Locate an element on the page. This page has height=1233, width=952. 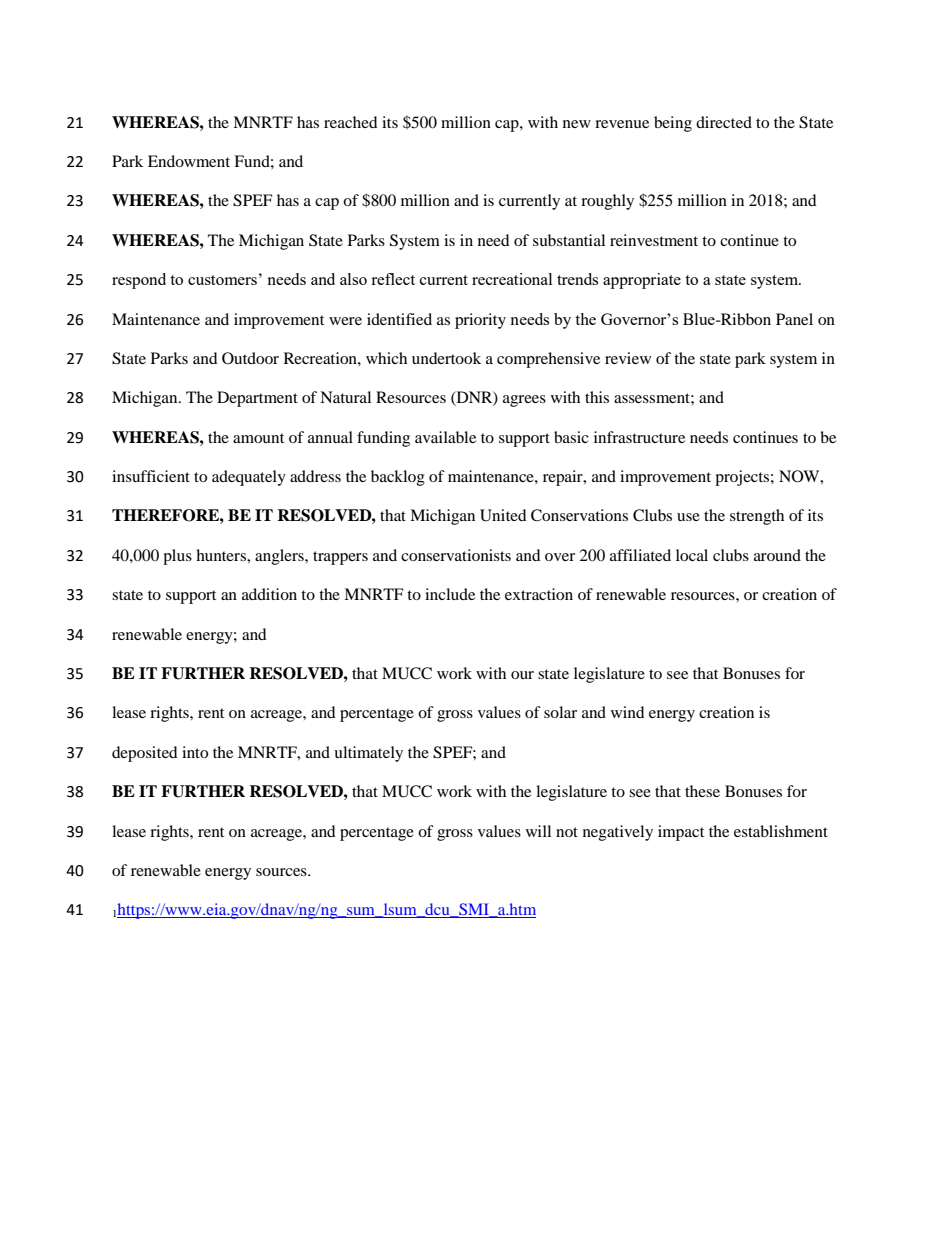
into is located at coordinates (195, 752).
